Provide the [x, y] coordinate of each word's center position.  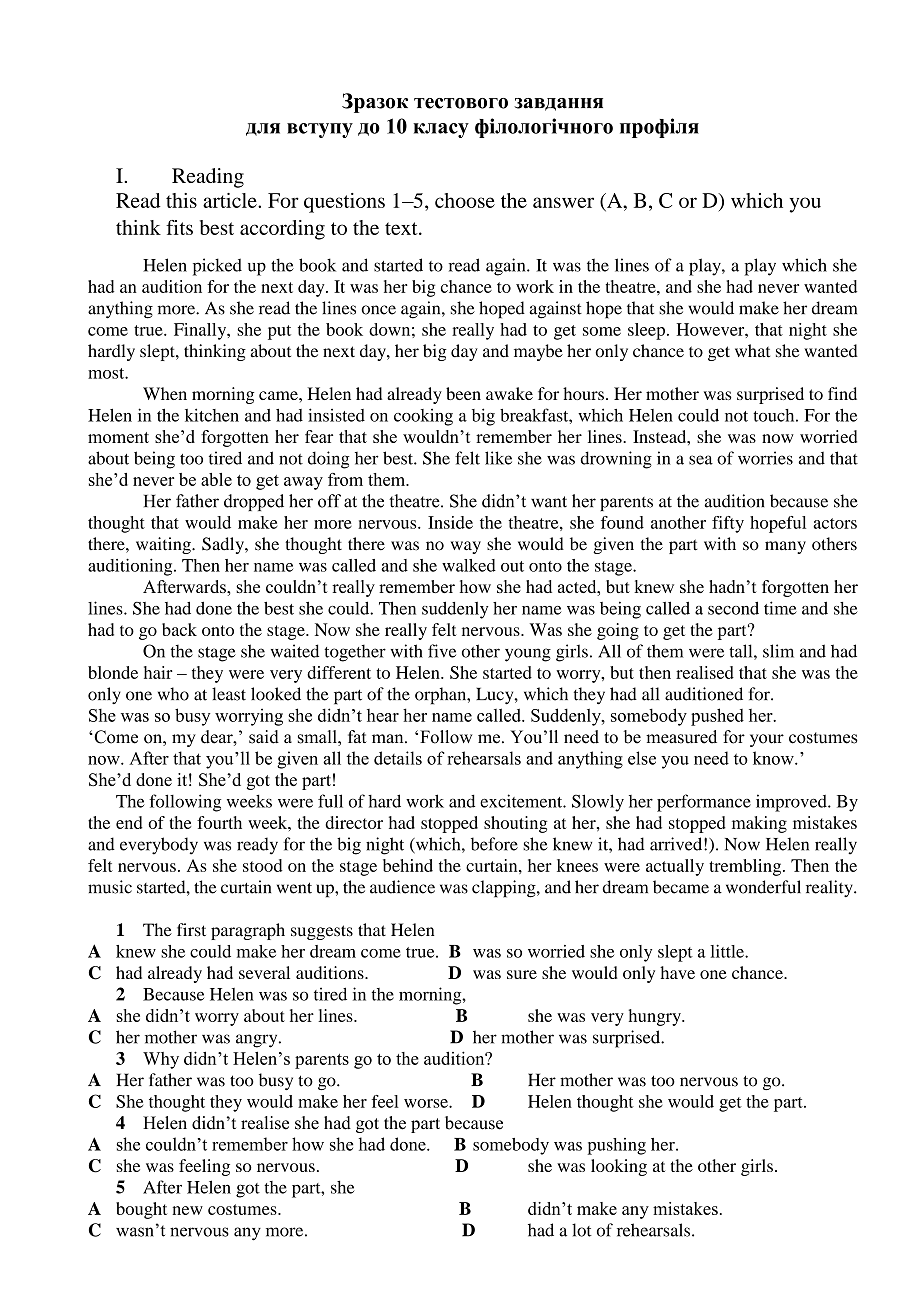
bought [141, 1210]
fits [179, 227]
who [173, 694]
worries [765, 458]
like [498, 458]
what [752, 351]
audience [402, 887]
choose [465, 200]
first [191, 930]
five [442, 651]
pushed [717, 717]
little [728, 951]
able [216, 479]
